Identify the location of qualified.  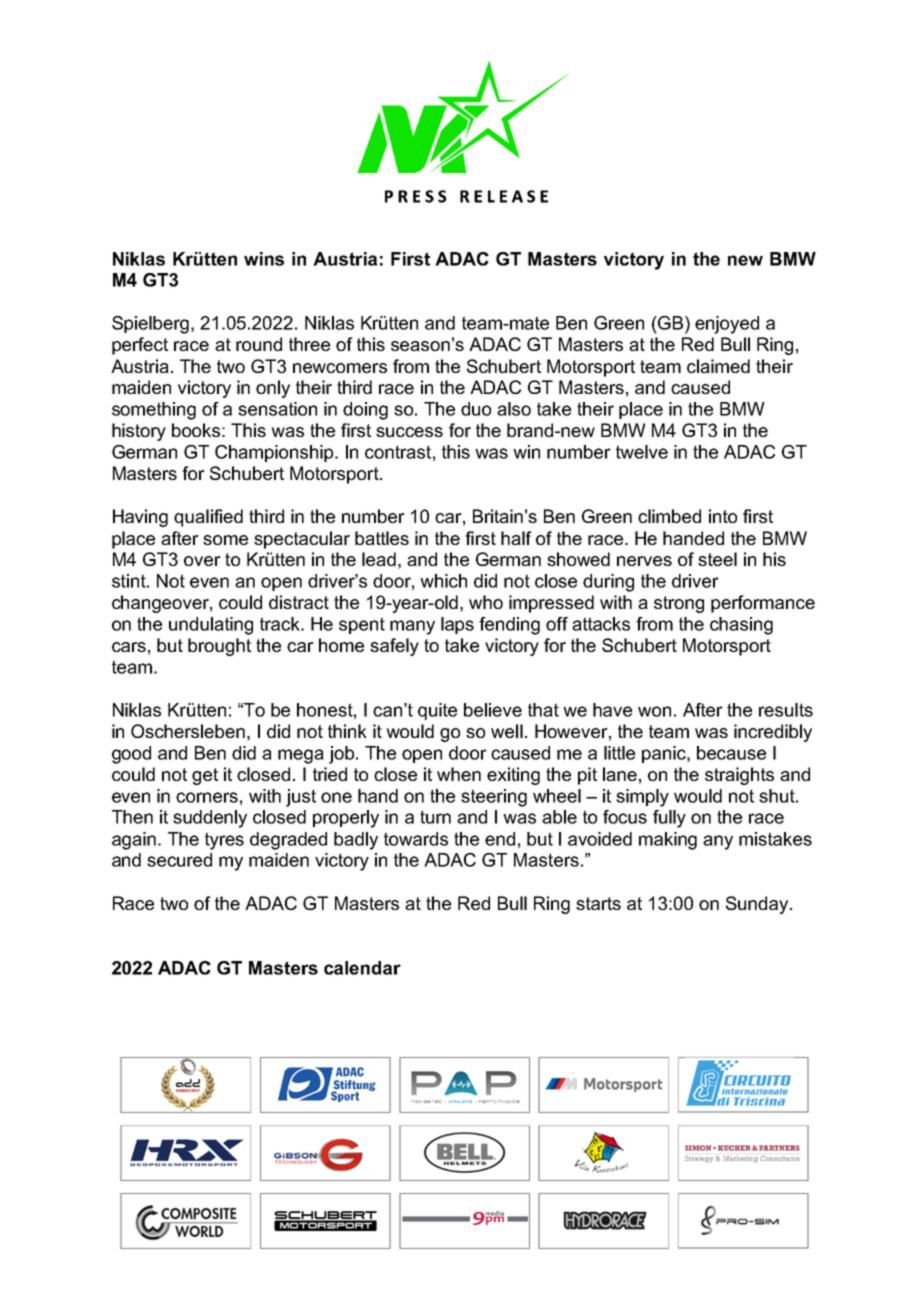
(208, 518).
